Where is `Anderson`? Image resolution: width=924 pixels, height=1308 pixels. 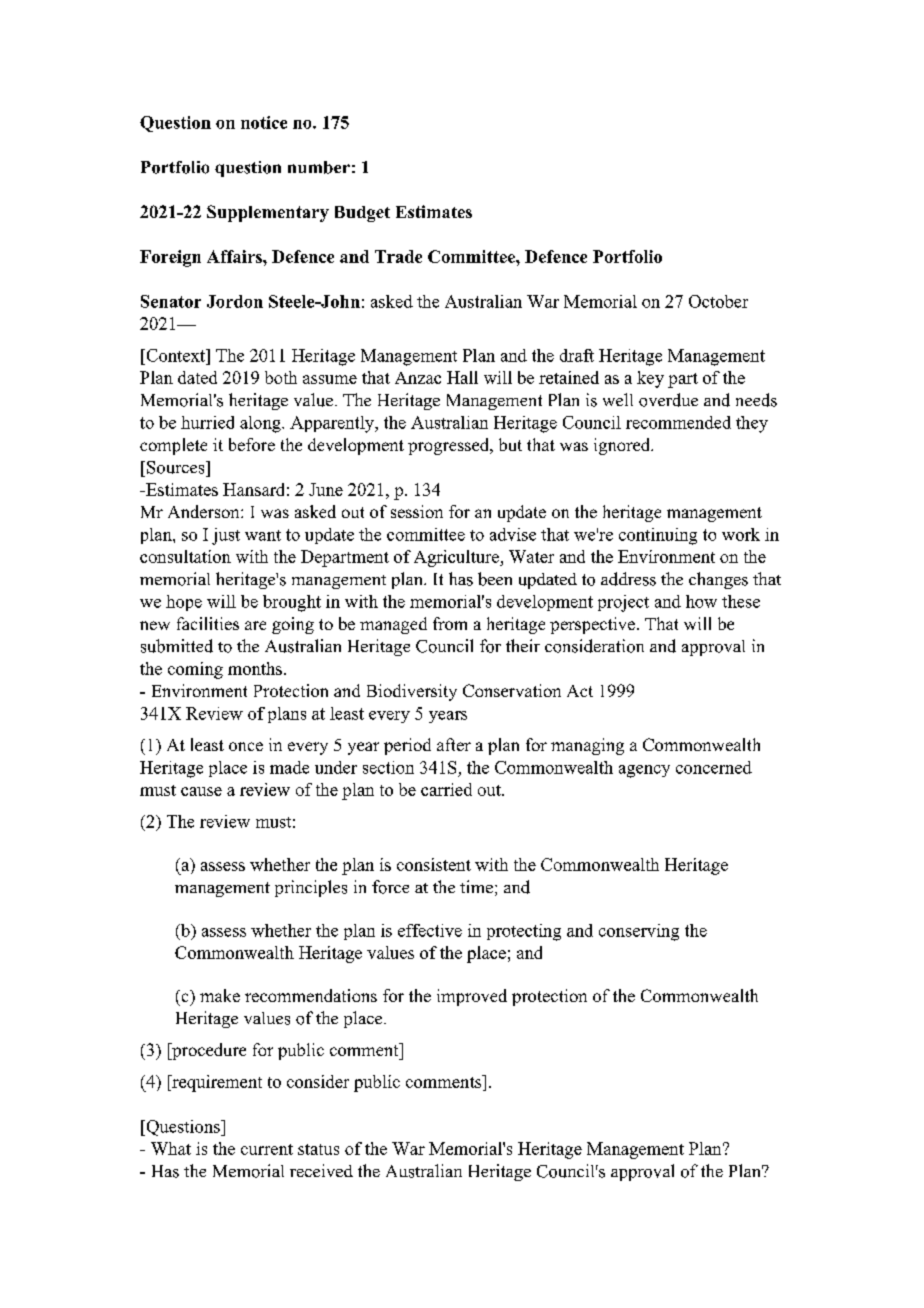
Anderson is located at coordinates (205, 511).
